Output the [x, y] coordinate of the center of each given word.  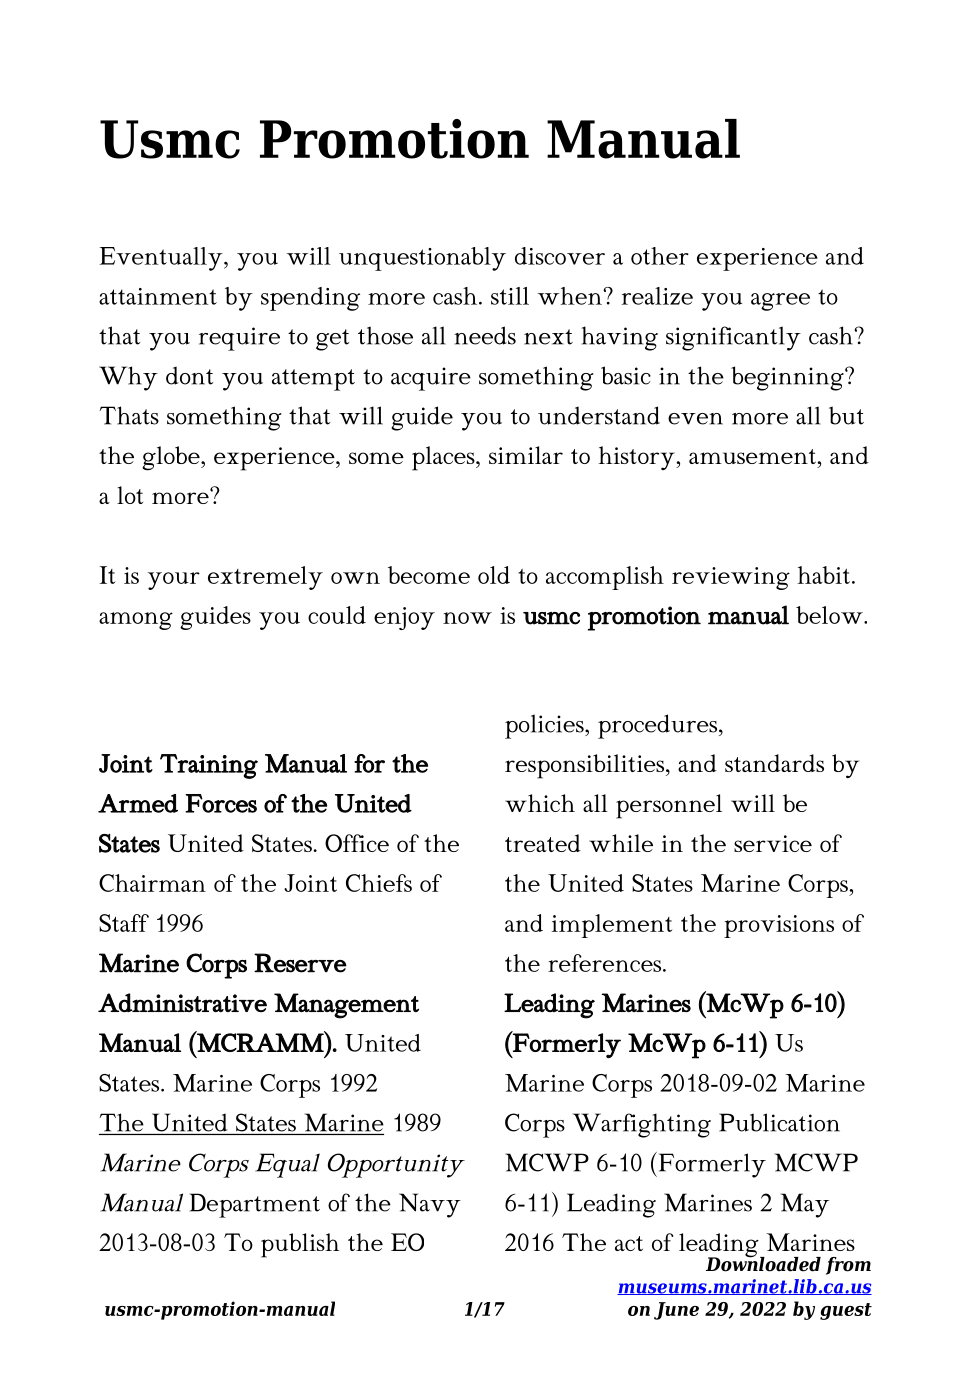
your [174, 581]
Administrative [182, 1002]
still [510, 296]
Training [209, 766]
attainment [158, 296]
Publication [779, 1122]
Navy [430, 1205]
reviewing [731, 578]
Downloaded [763, 1263]
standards [774, 763]
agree [780, 302]
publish [300, 1245]
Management [346, 1006]
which [540, 803]
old [494, 575]
